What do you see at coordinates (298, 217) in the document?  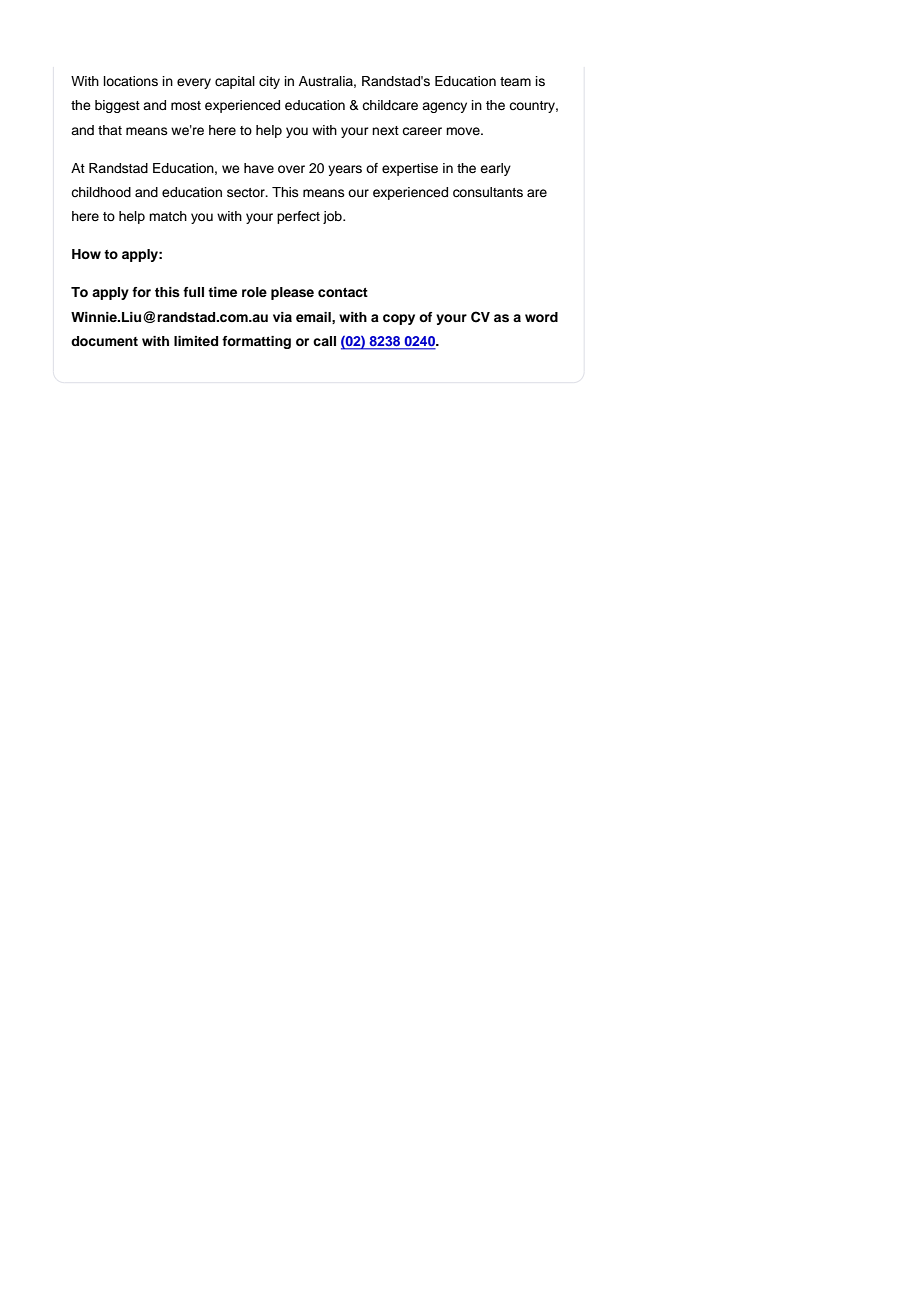 I see `perfect` at bounding box center [298, 217].
